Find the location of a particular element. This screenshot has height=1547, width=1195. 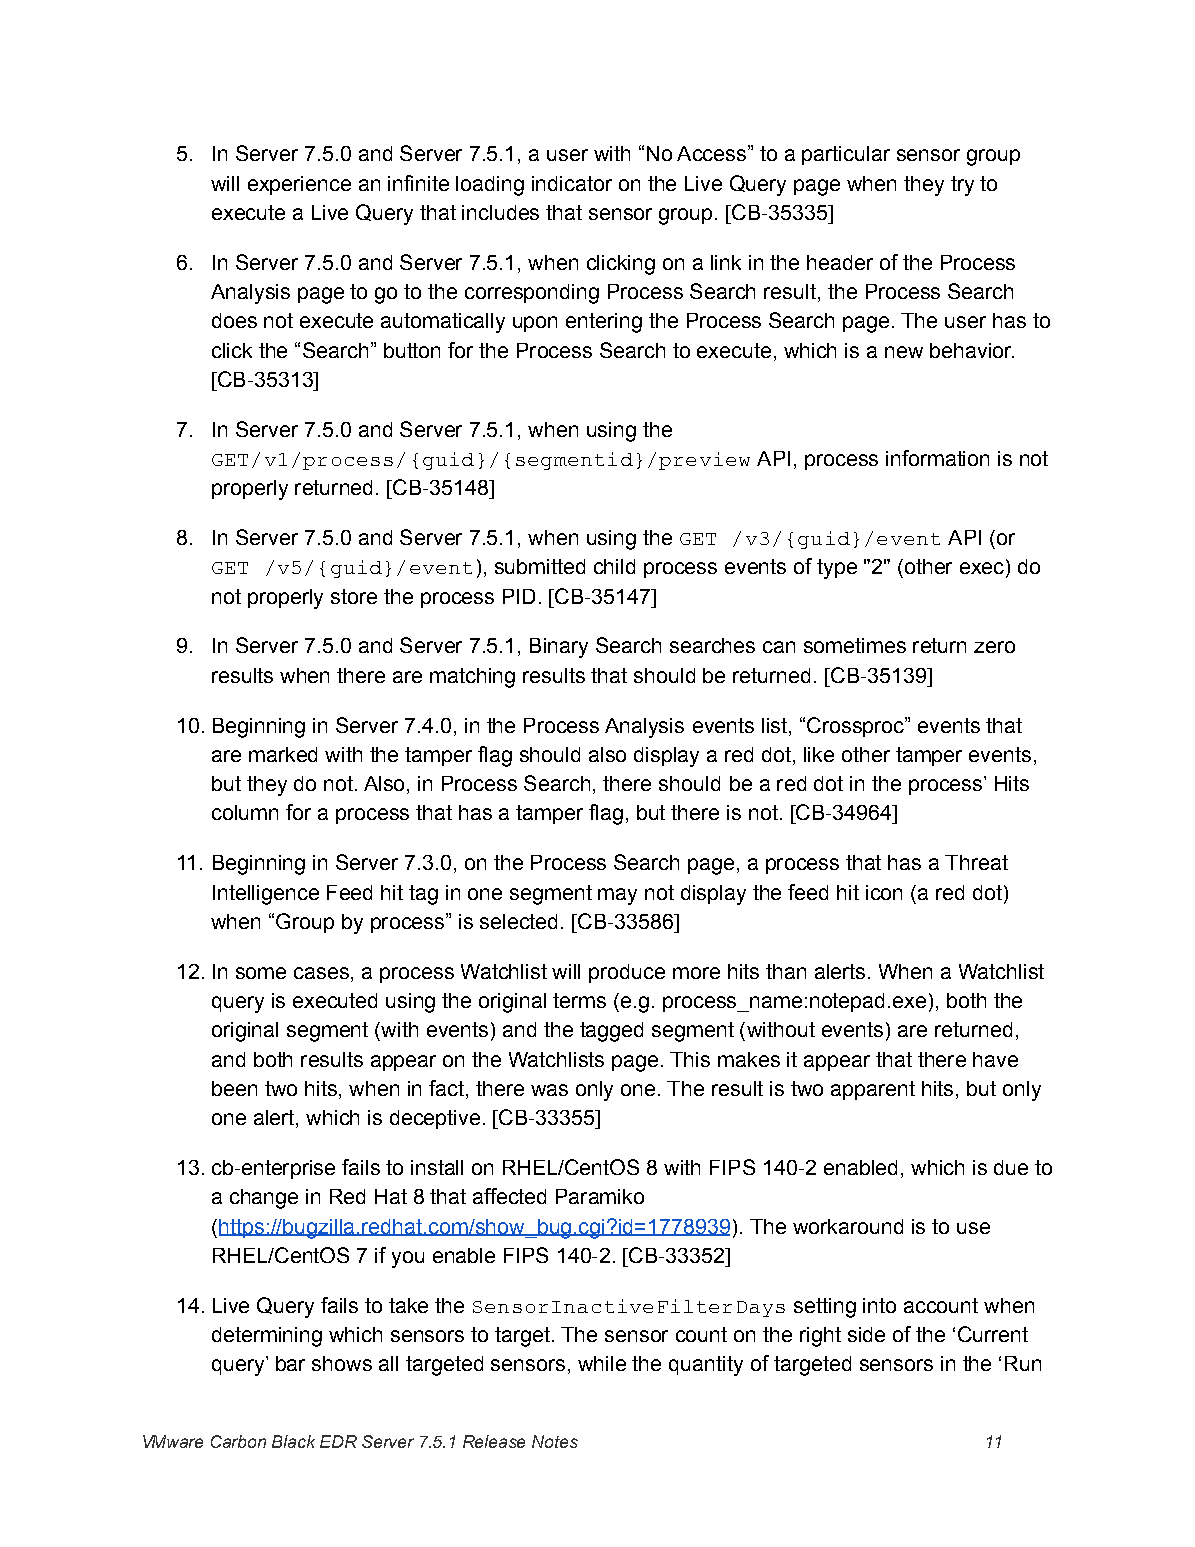

may is located at coordinates (617, 896).
